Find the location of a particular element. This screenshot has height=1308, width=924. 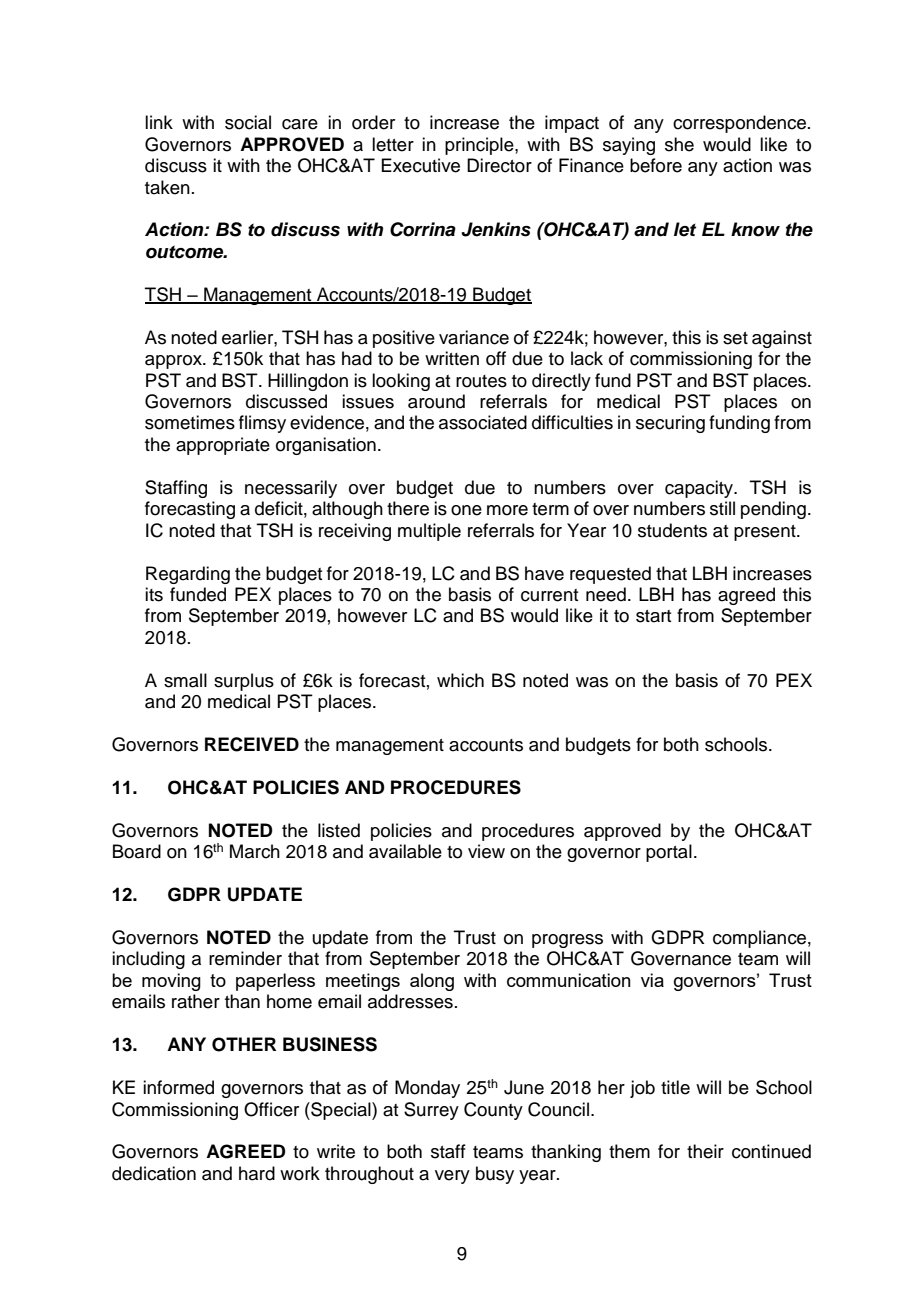

principle is located at coordinates (480, 146).
